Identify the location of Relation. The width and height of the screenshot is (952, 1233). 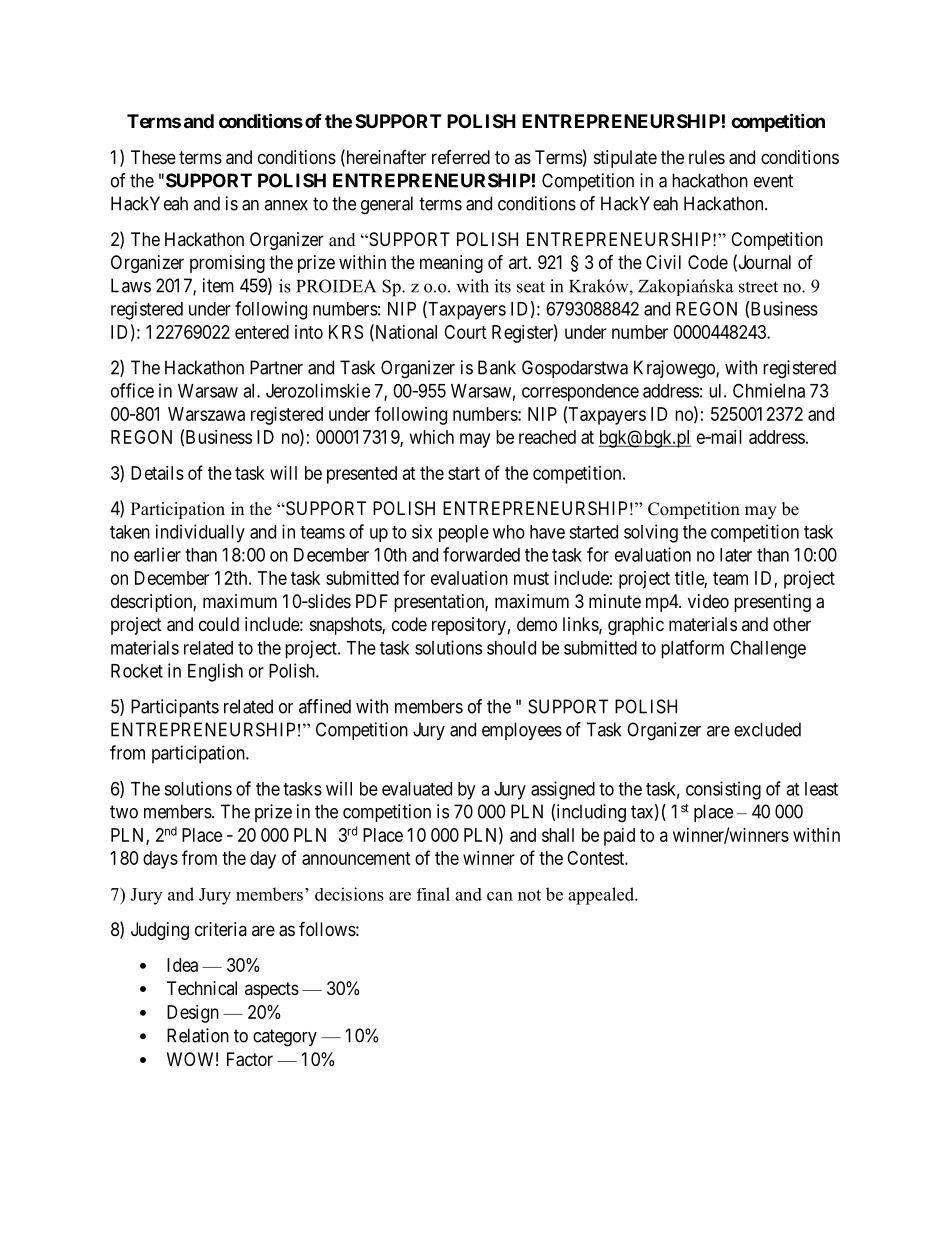
(198, 1035).
